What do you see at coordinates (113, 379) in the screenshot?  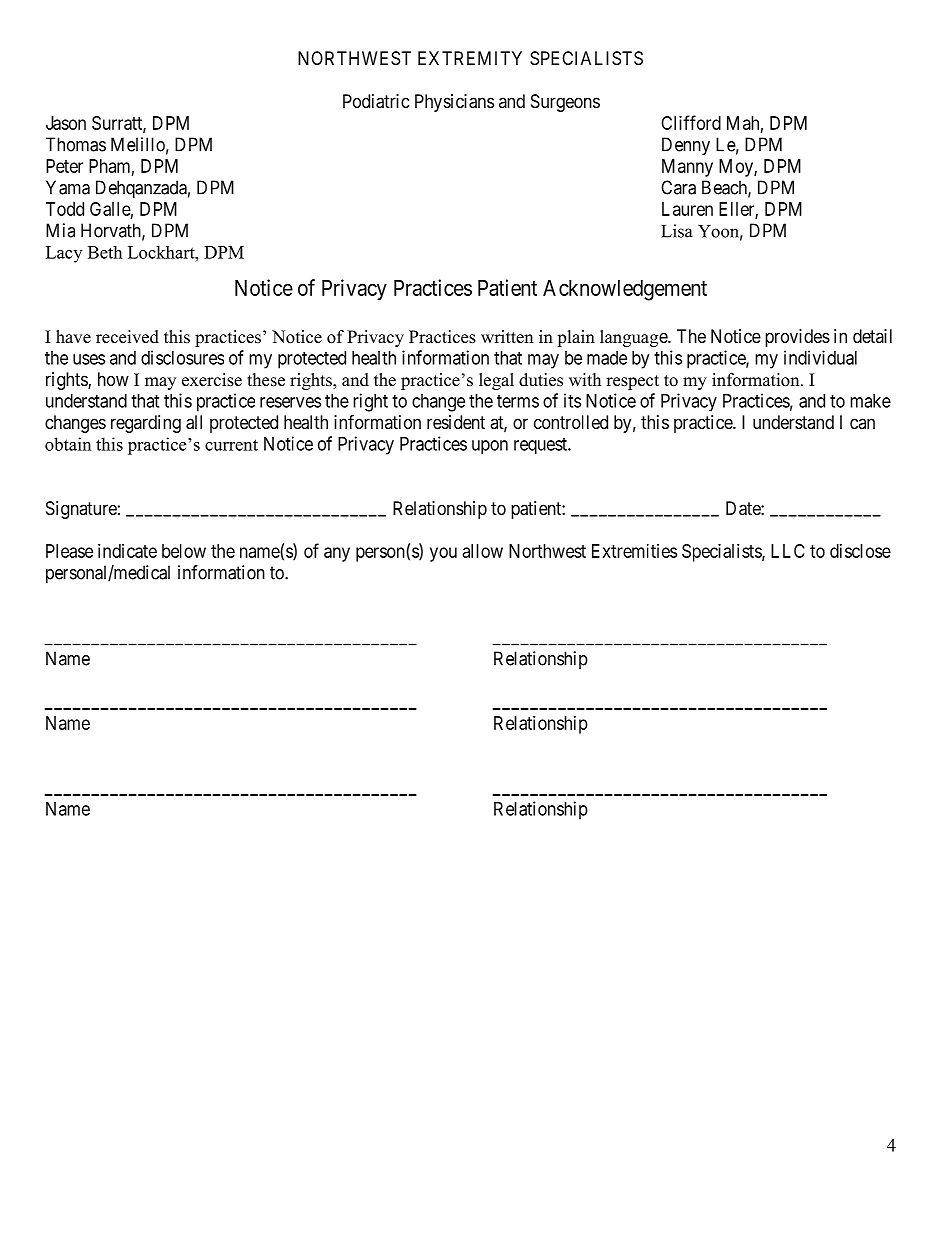 I see `how` at bounding box center [113, 379].
